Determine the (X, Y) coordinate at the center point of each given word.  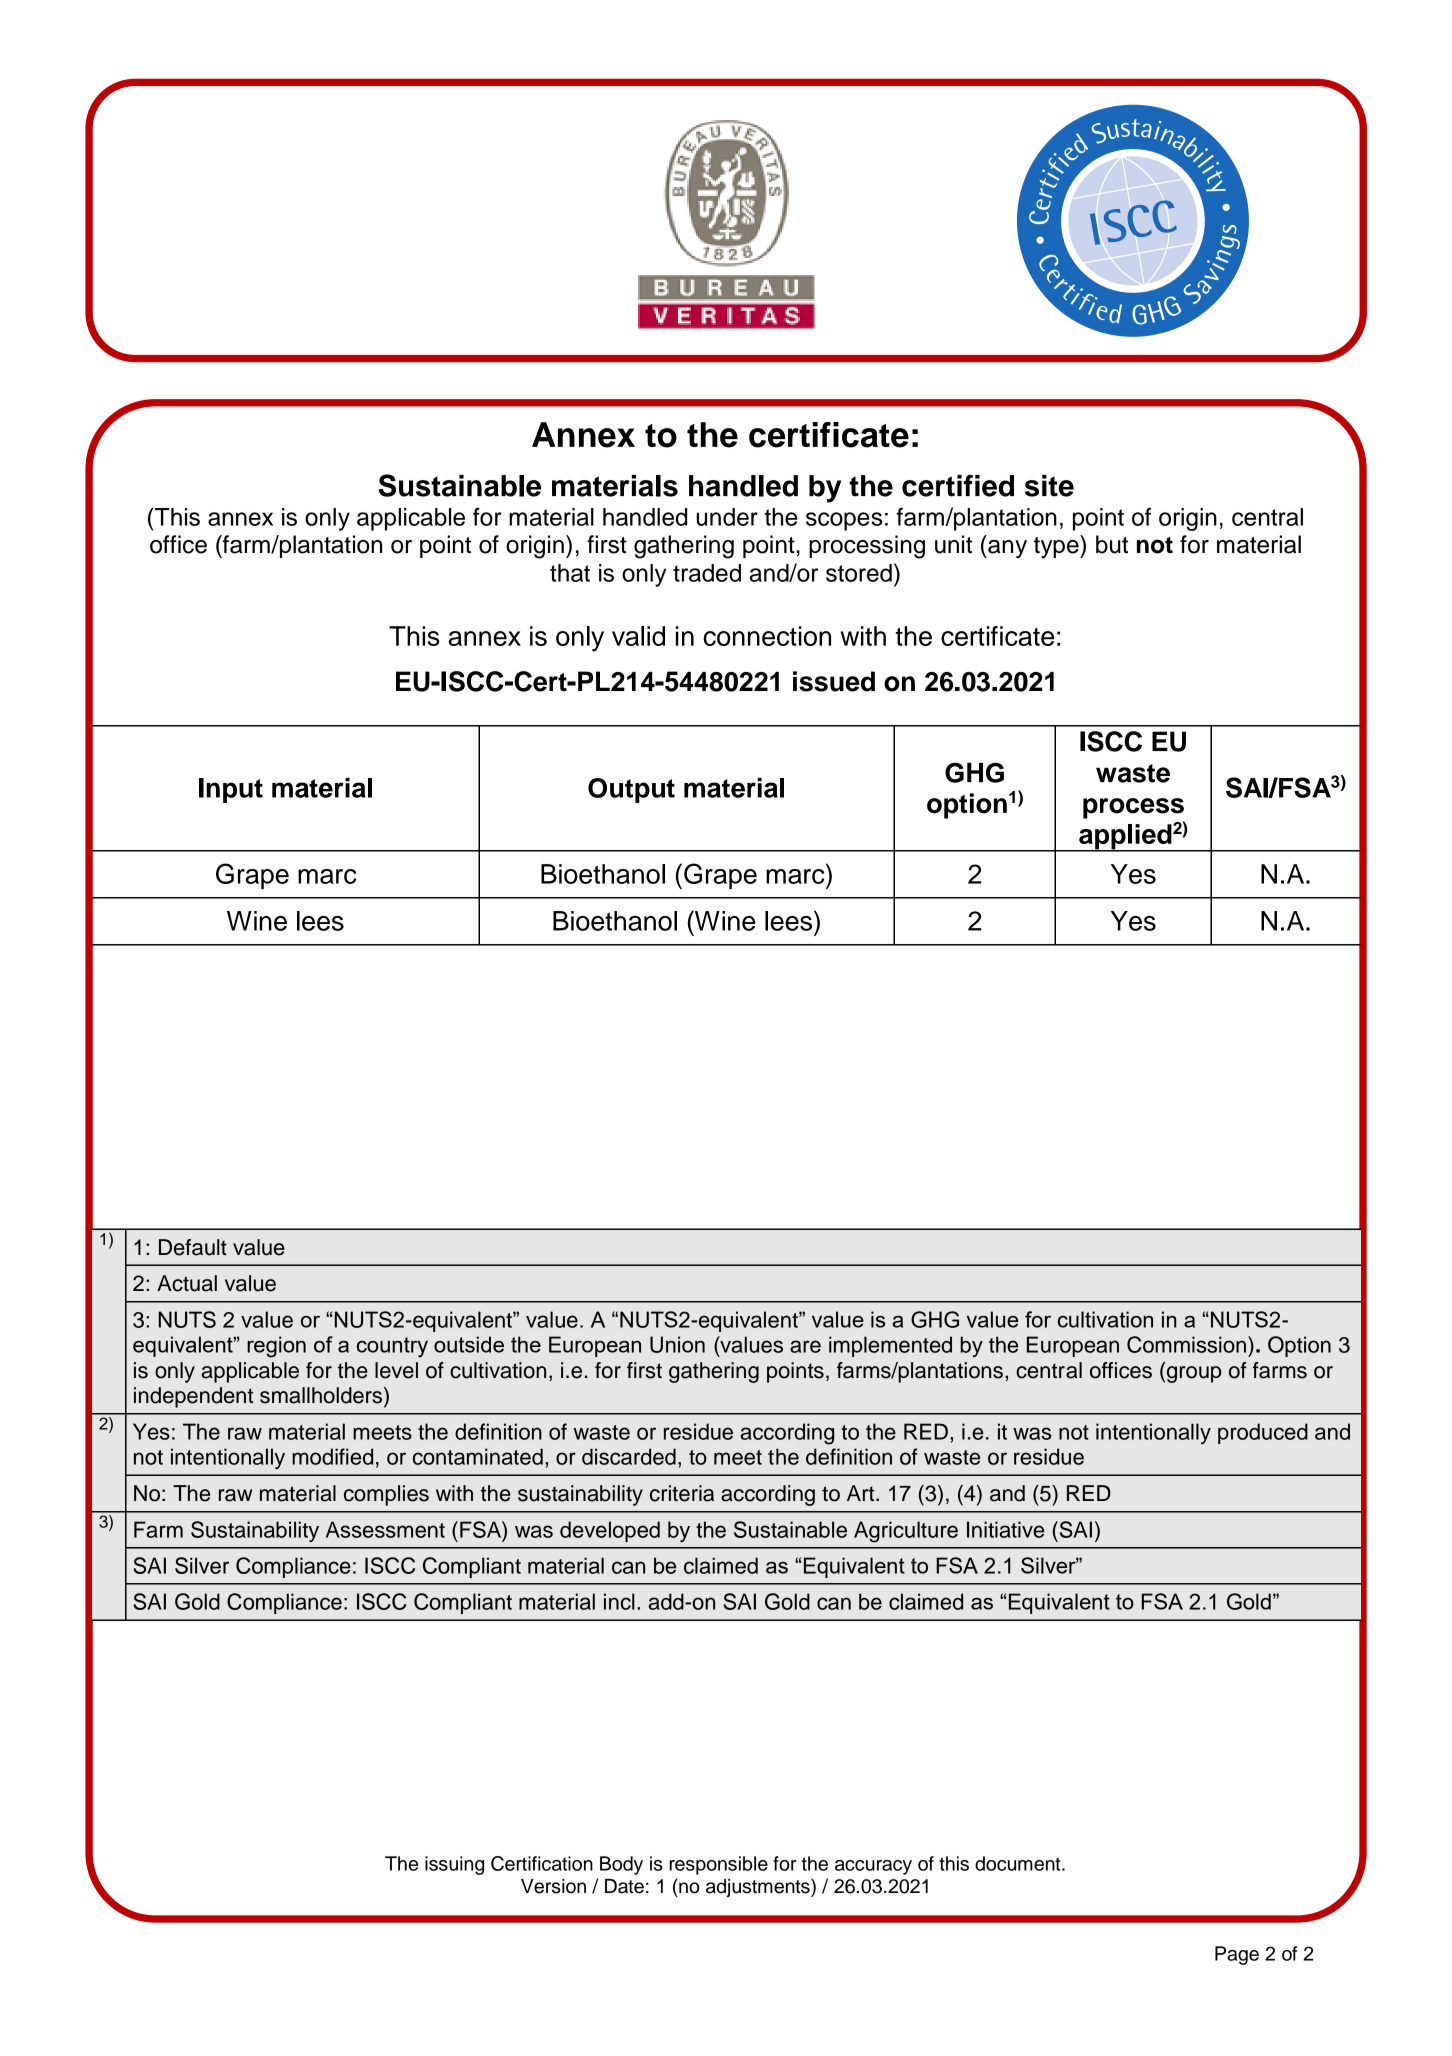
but (1112, 544)
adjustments (759, 1887)
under (727, 517)
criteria (682, 1493)
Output (631, 790)
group (1192, 1374)
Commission (1186, 1344)
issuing (454, 1865)
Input (231, 790)
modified (332, 1456)
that (570, 573)
